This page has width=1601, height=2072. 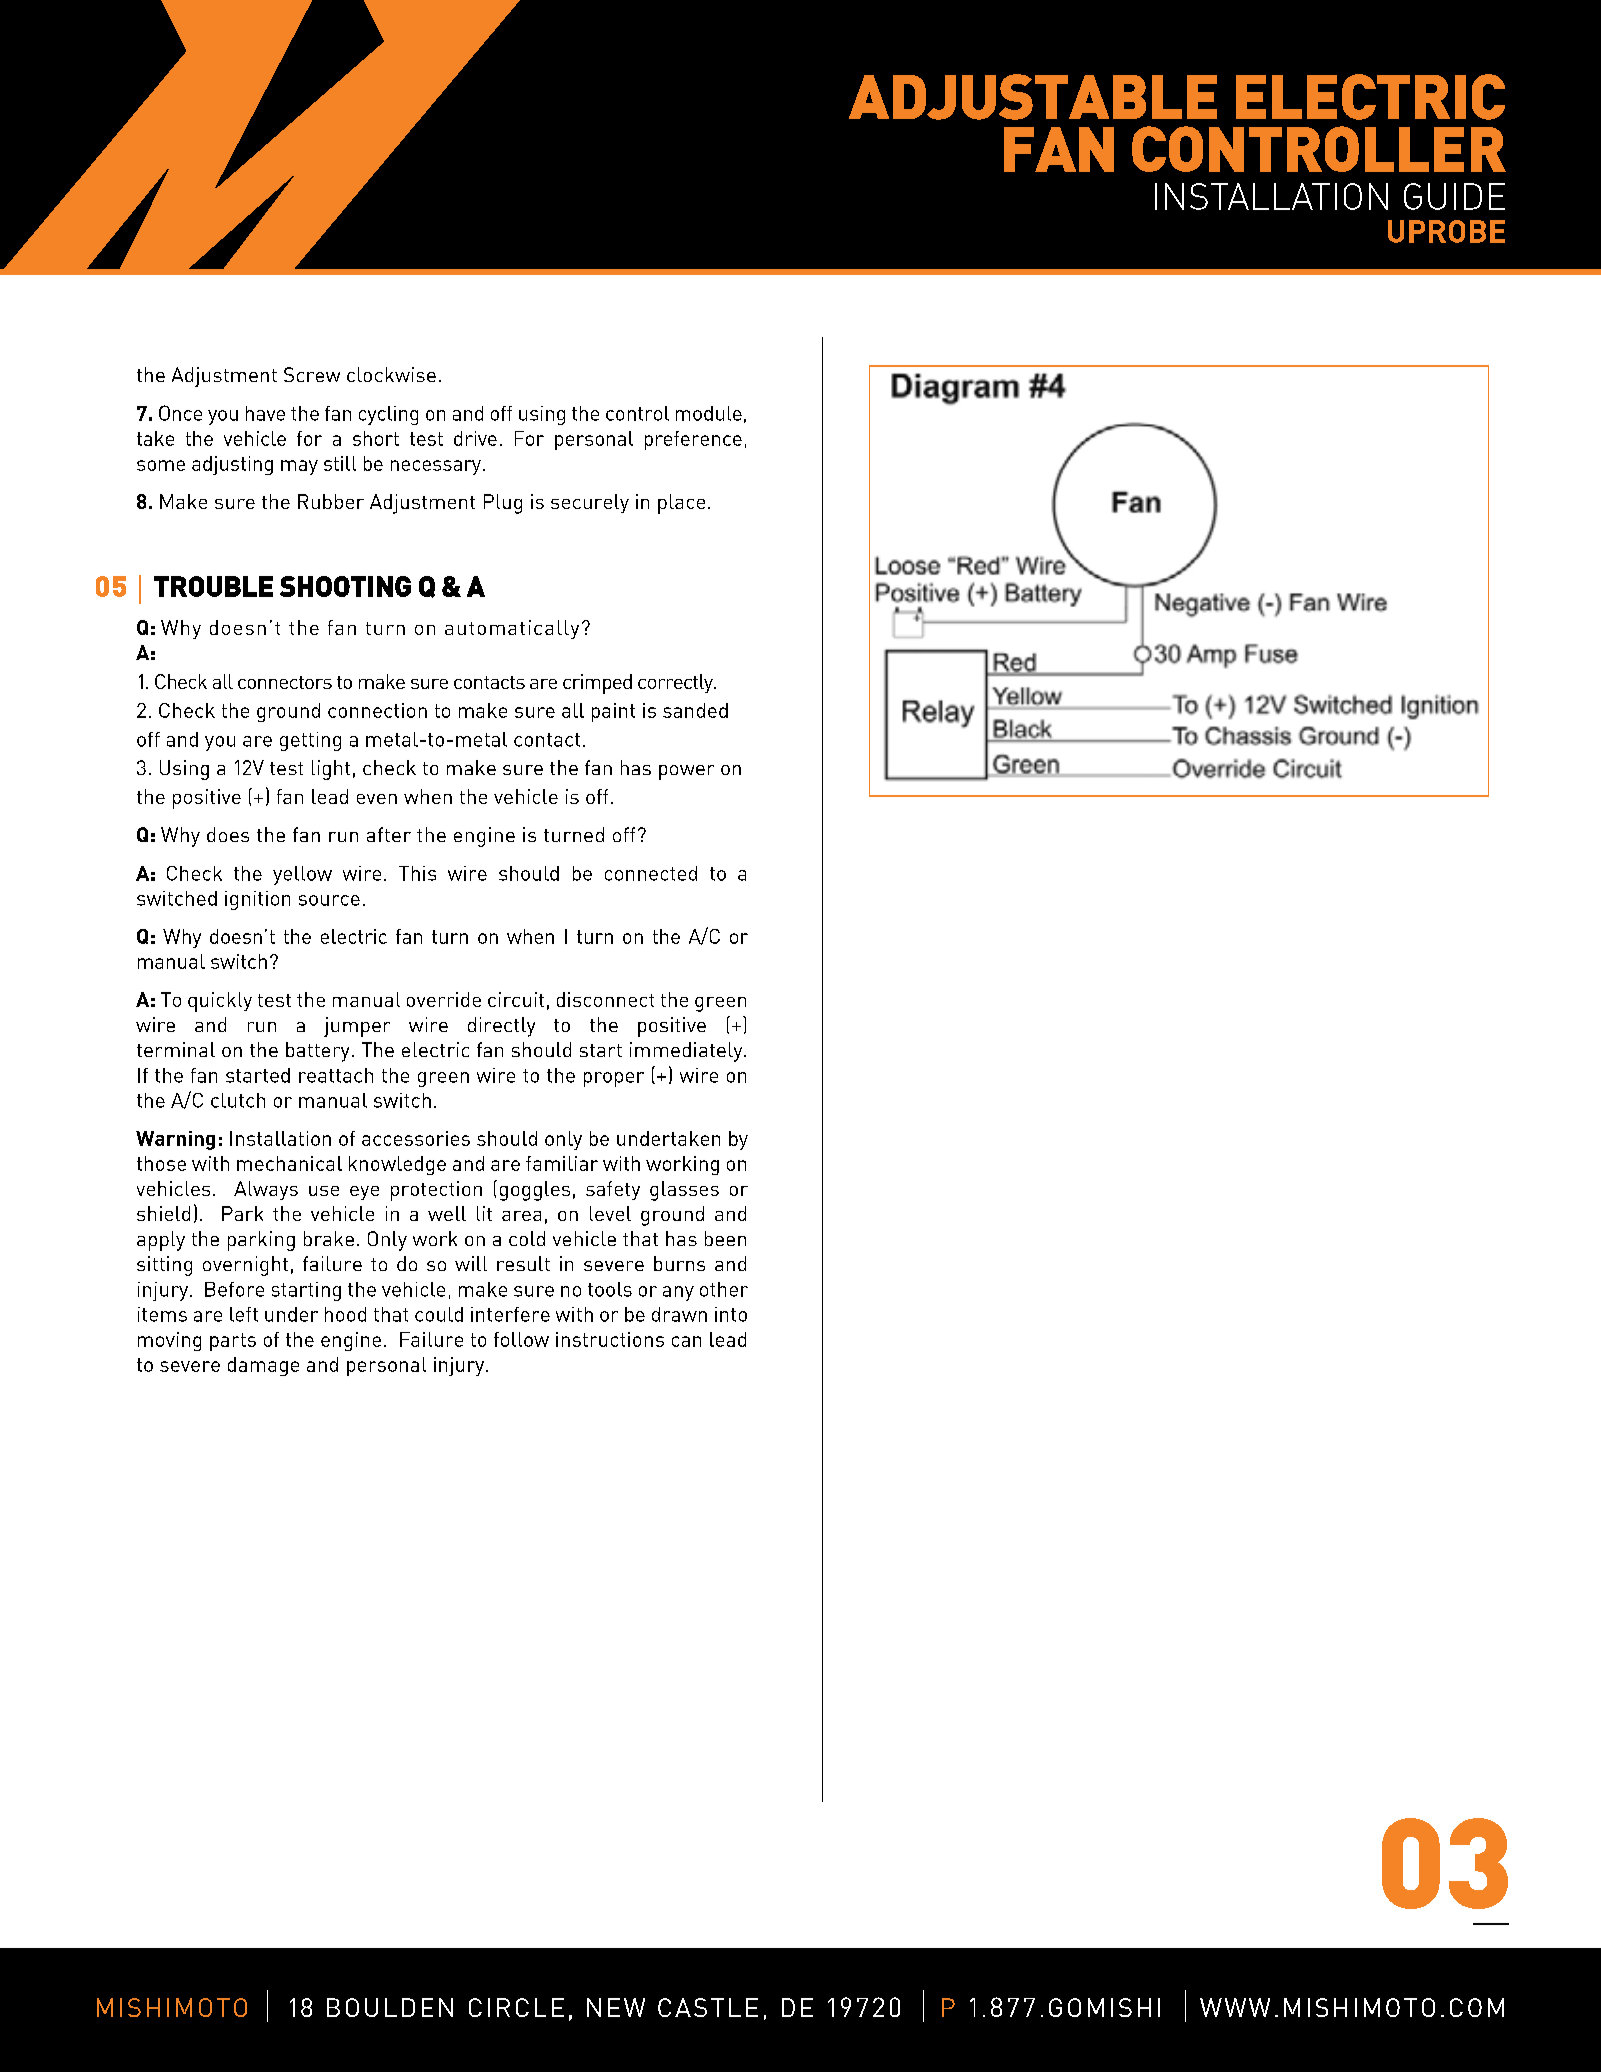 I want to click on Screw, so click(x=312, y=374).
